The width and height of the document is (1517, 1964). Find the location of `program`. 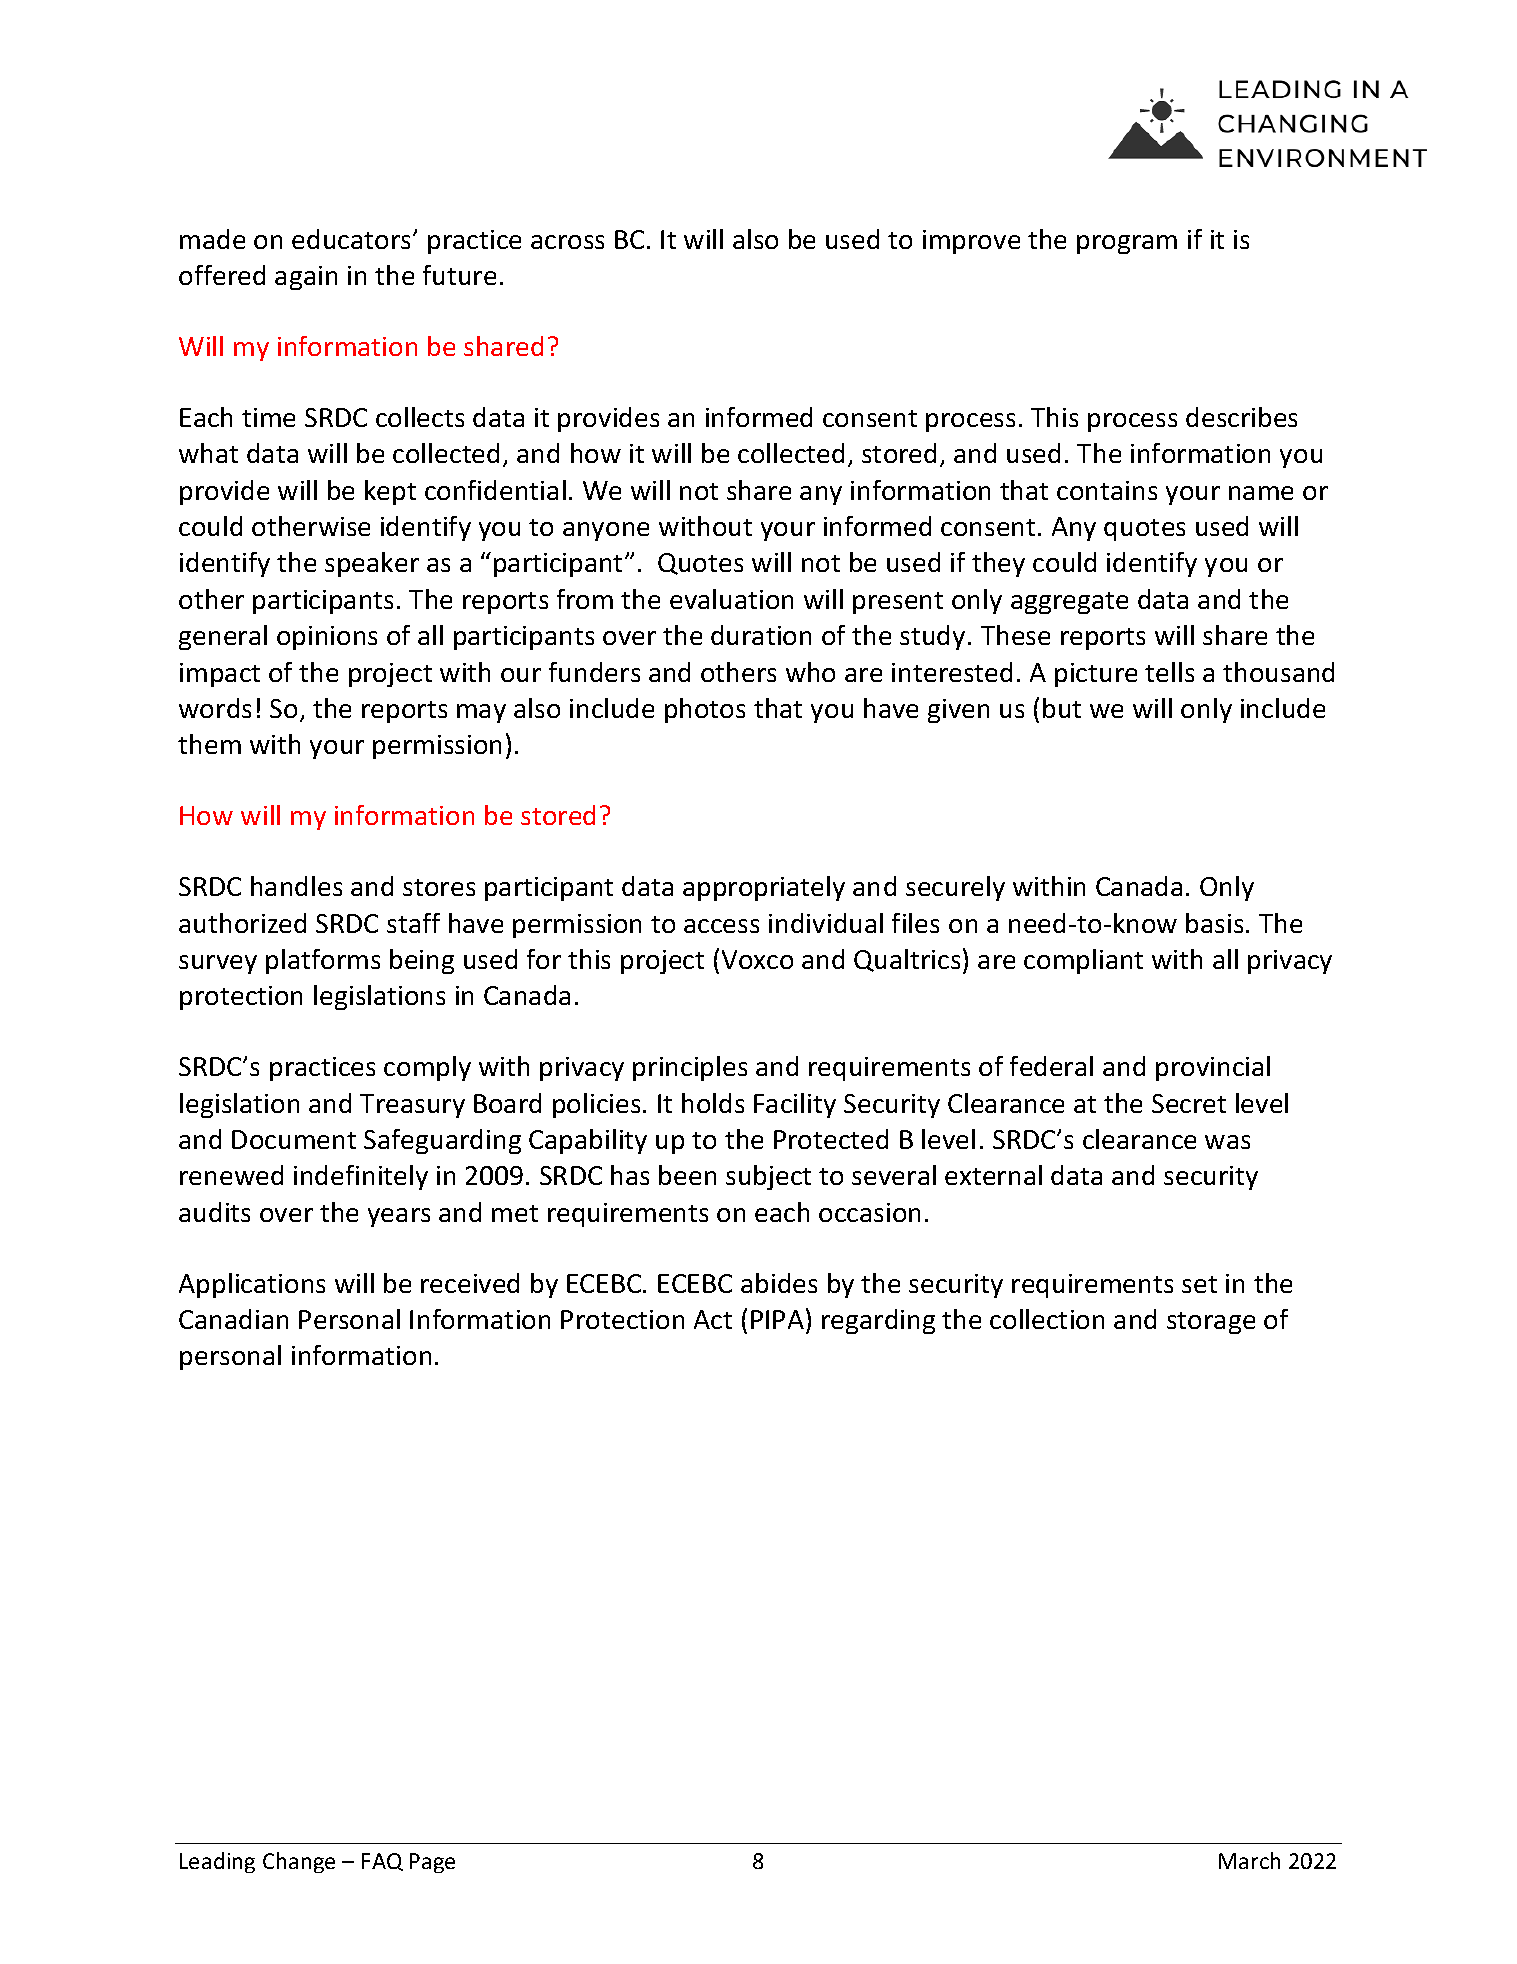

program is located at coordinates (1127, 244).
